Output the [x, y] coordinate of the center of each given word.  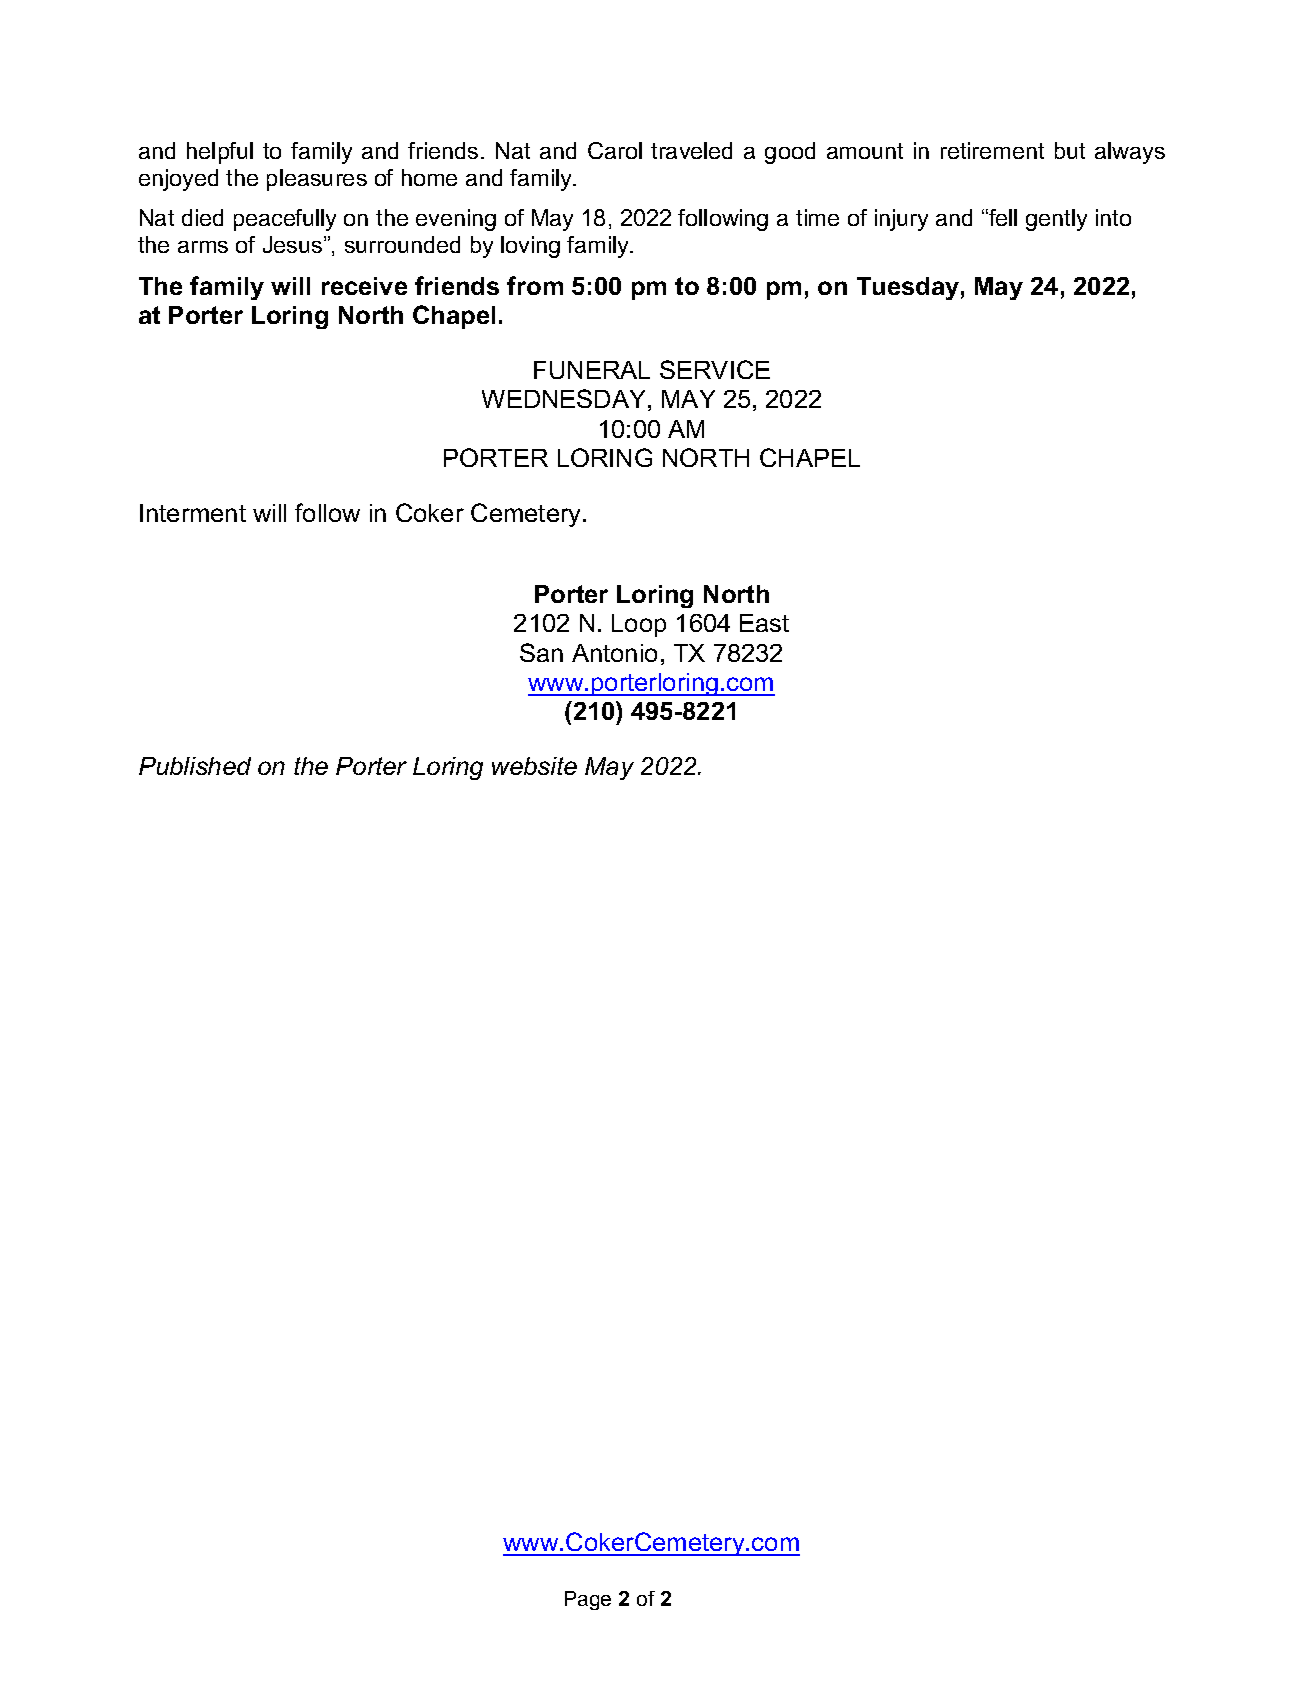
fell [1002, 217]
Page [588, 1600]
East [764, 623]
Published [195, 766]
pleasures [317, 180]
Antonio [614, 653]
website [534, 766]
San [541, 652]
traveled [691, 150]
